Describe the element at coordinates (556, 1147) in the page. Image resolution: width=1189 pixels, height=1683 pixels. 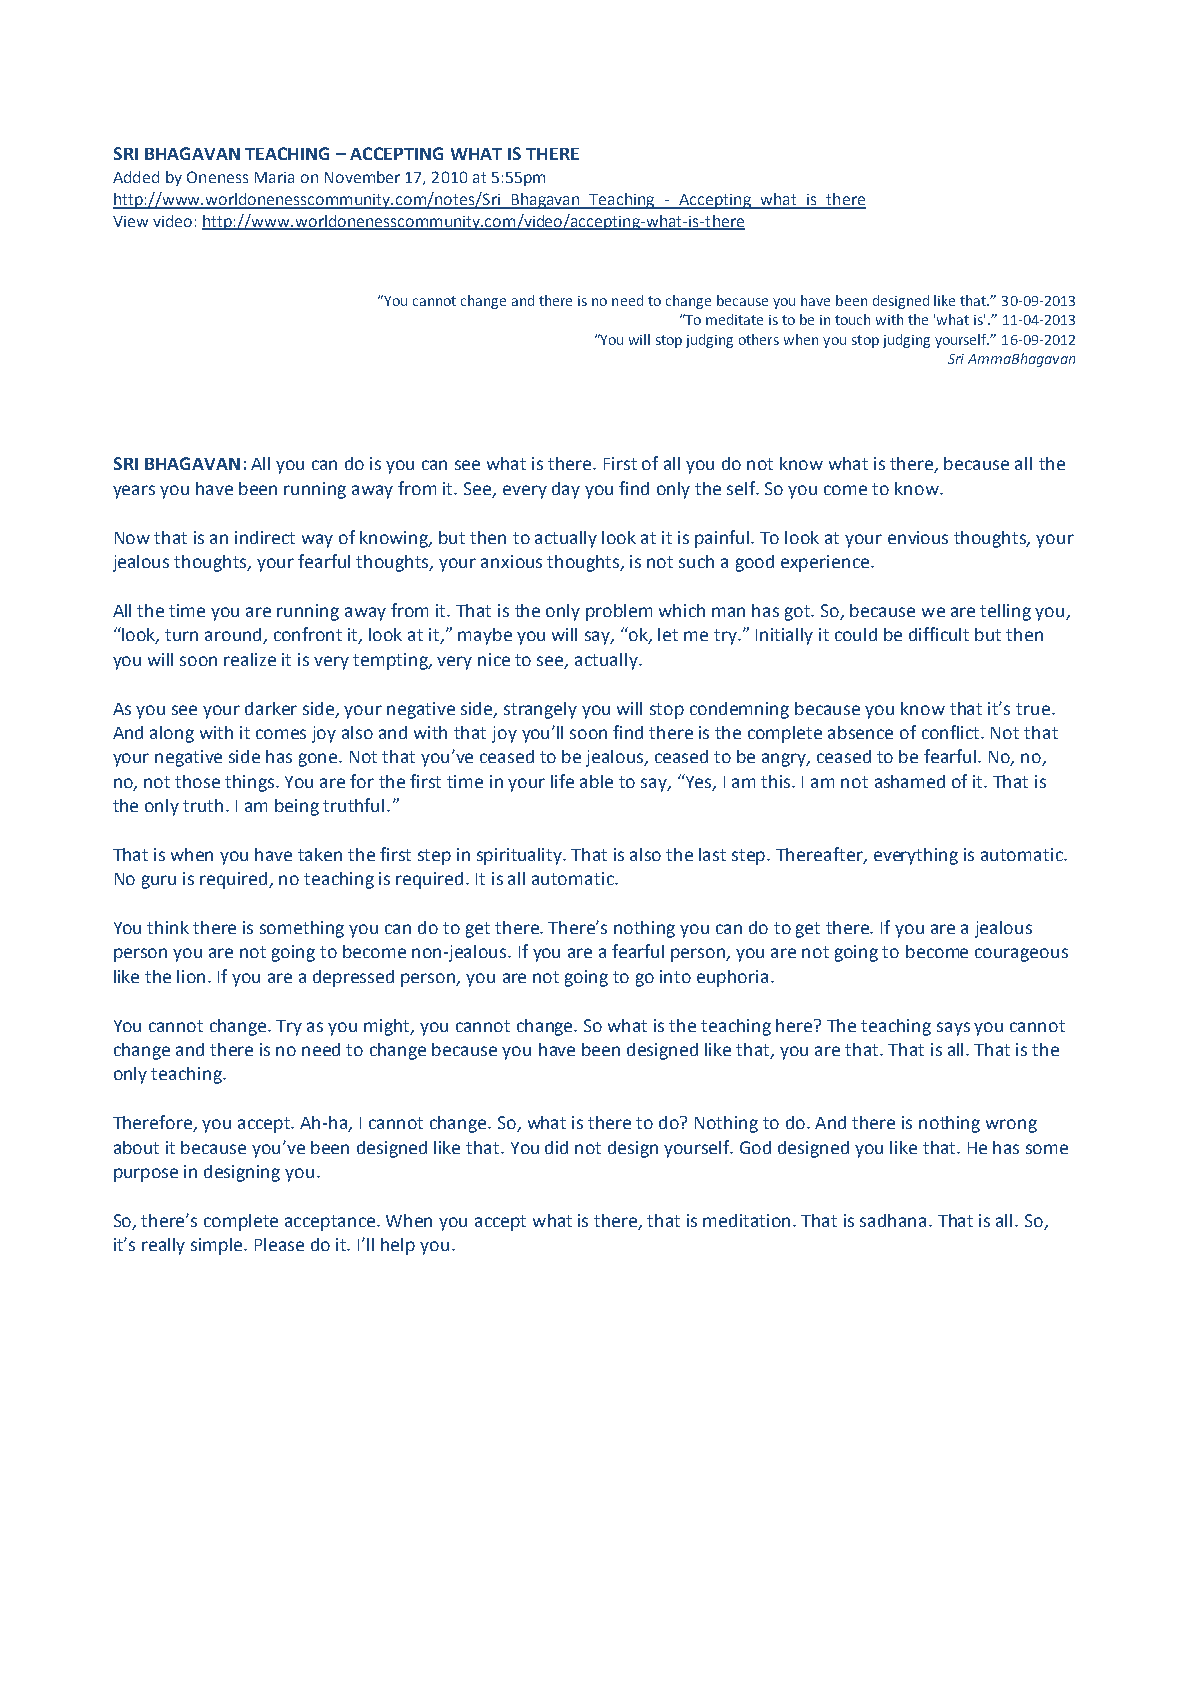
I see `did` at that location.
